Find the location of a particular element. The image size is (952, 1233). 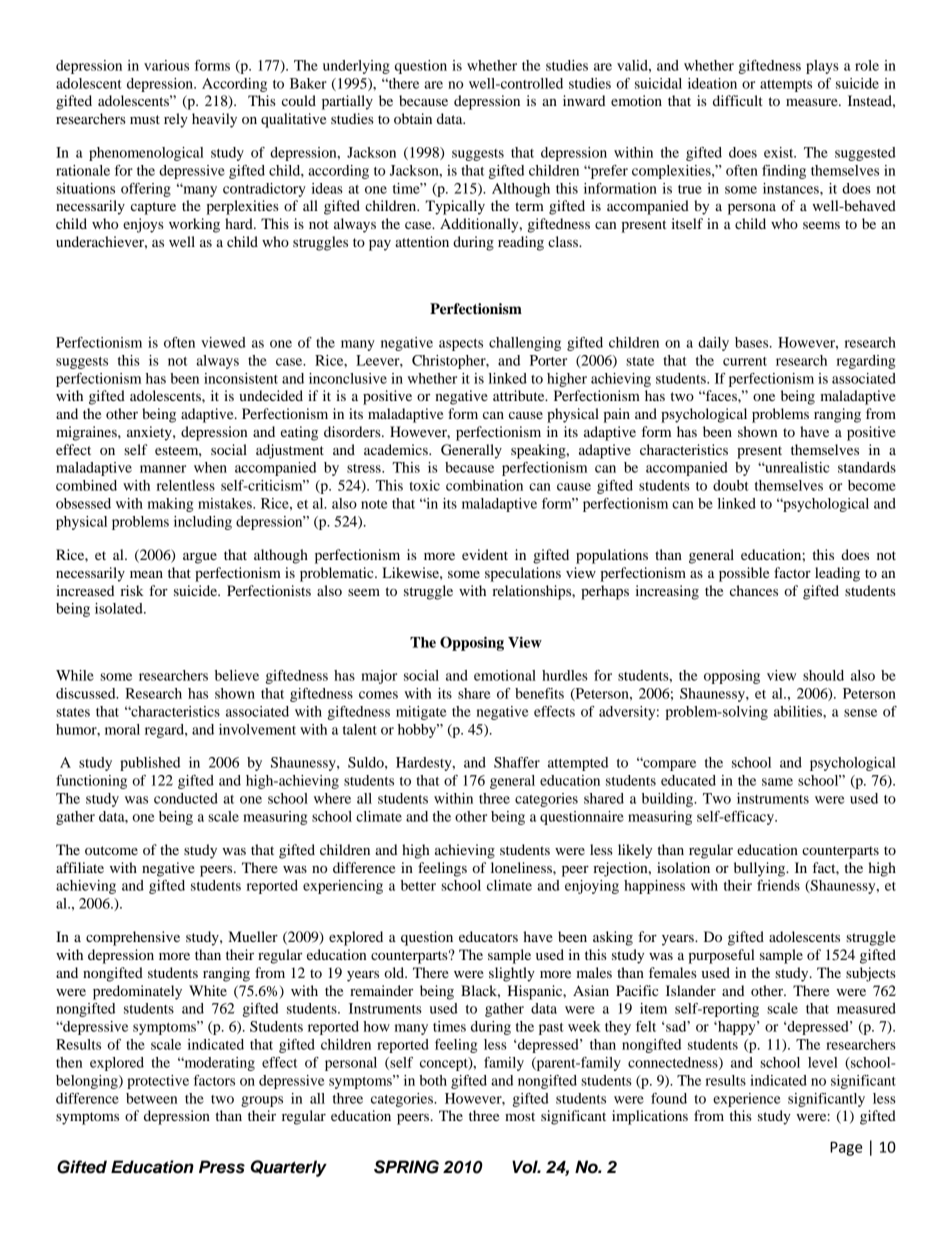

most is located at coordinates (520, 1116).
